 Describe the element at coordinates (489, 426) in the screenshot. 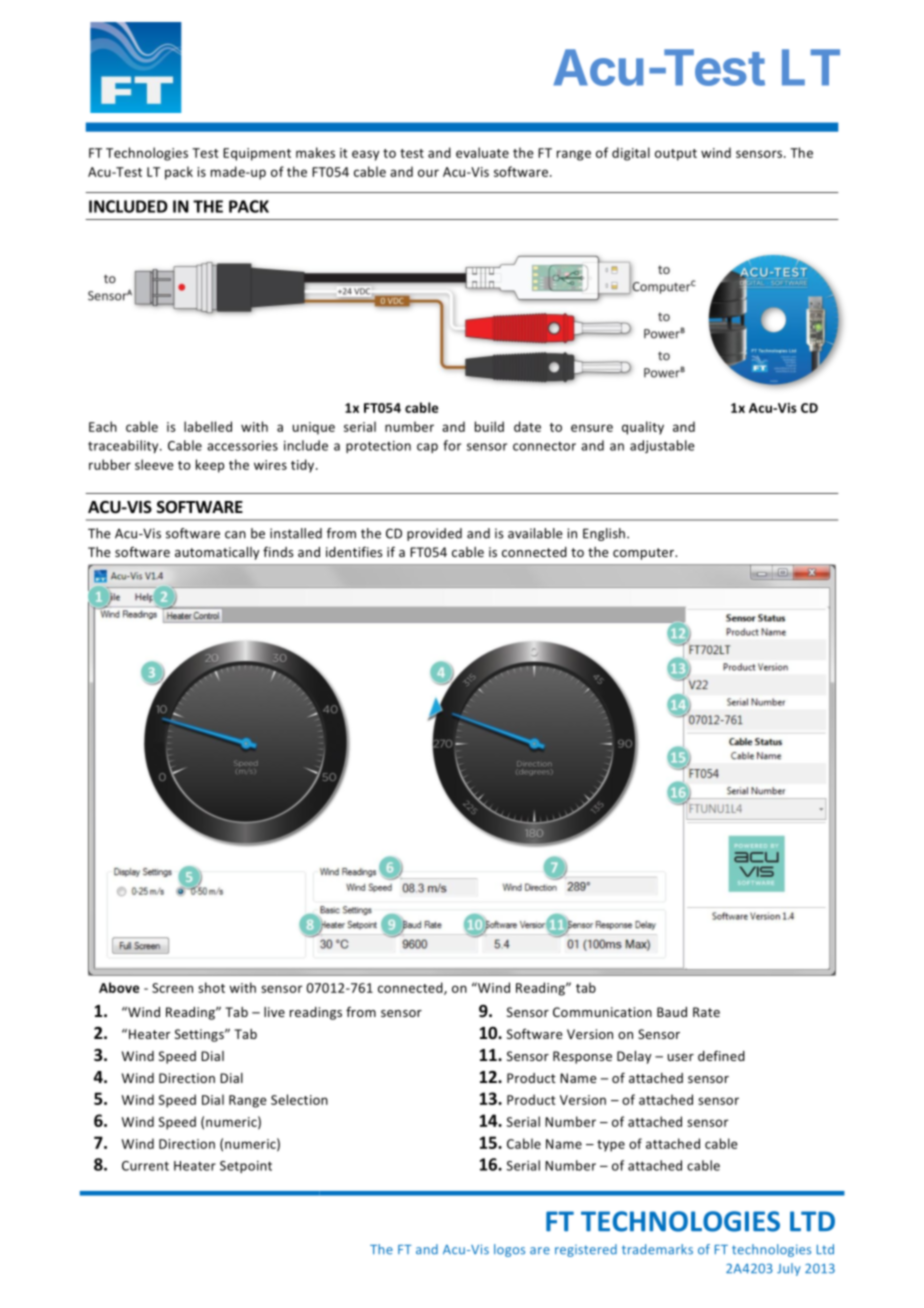

I see `build` at that location.
